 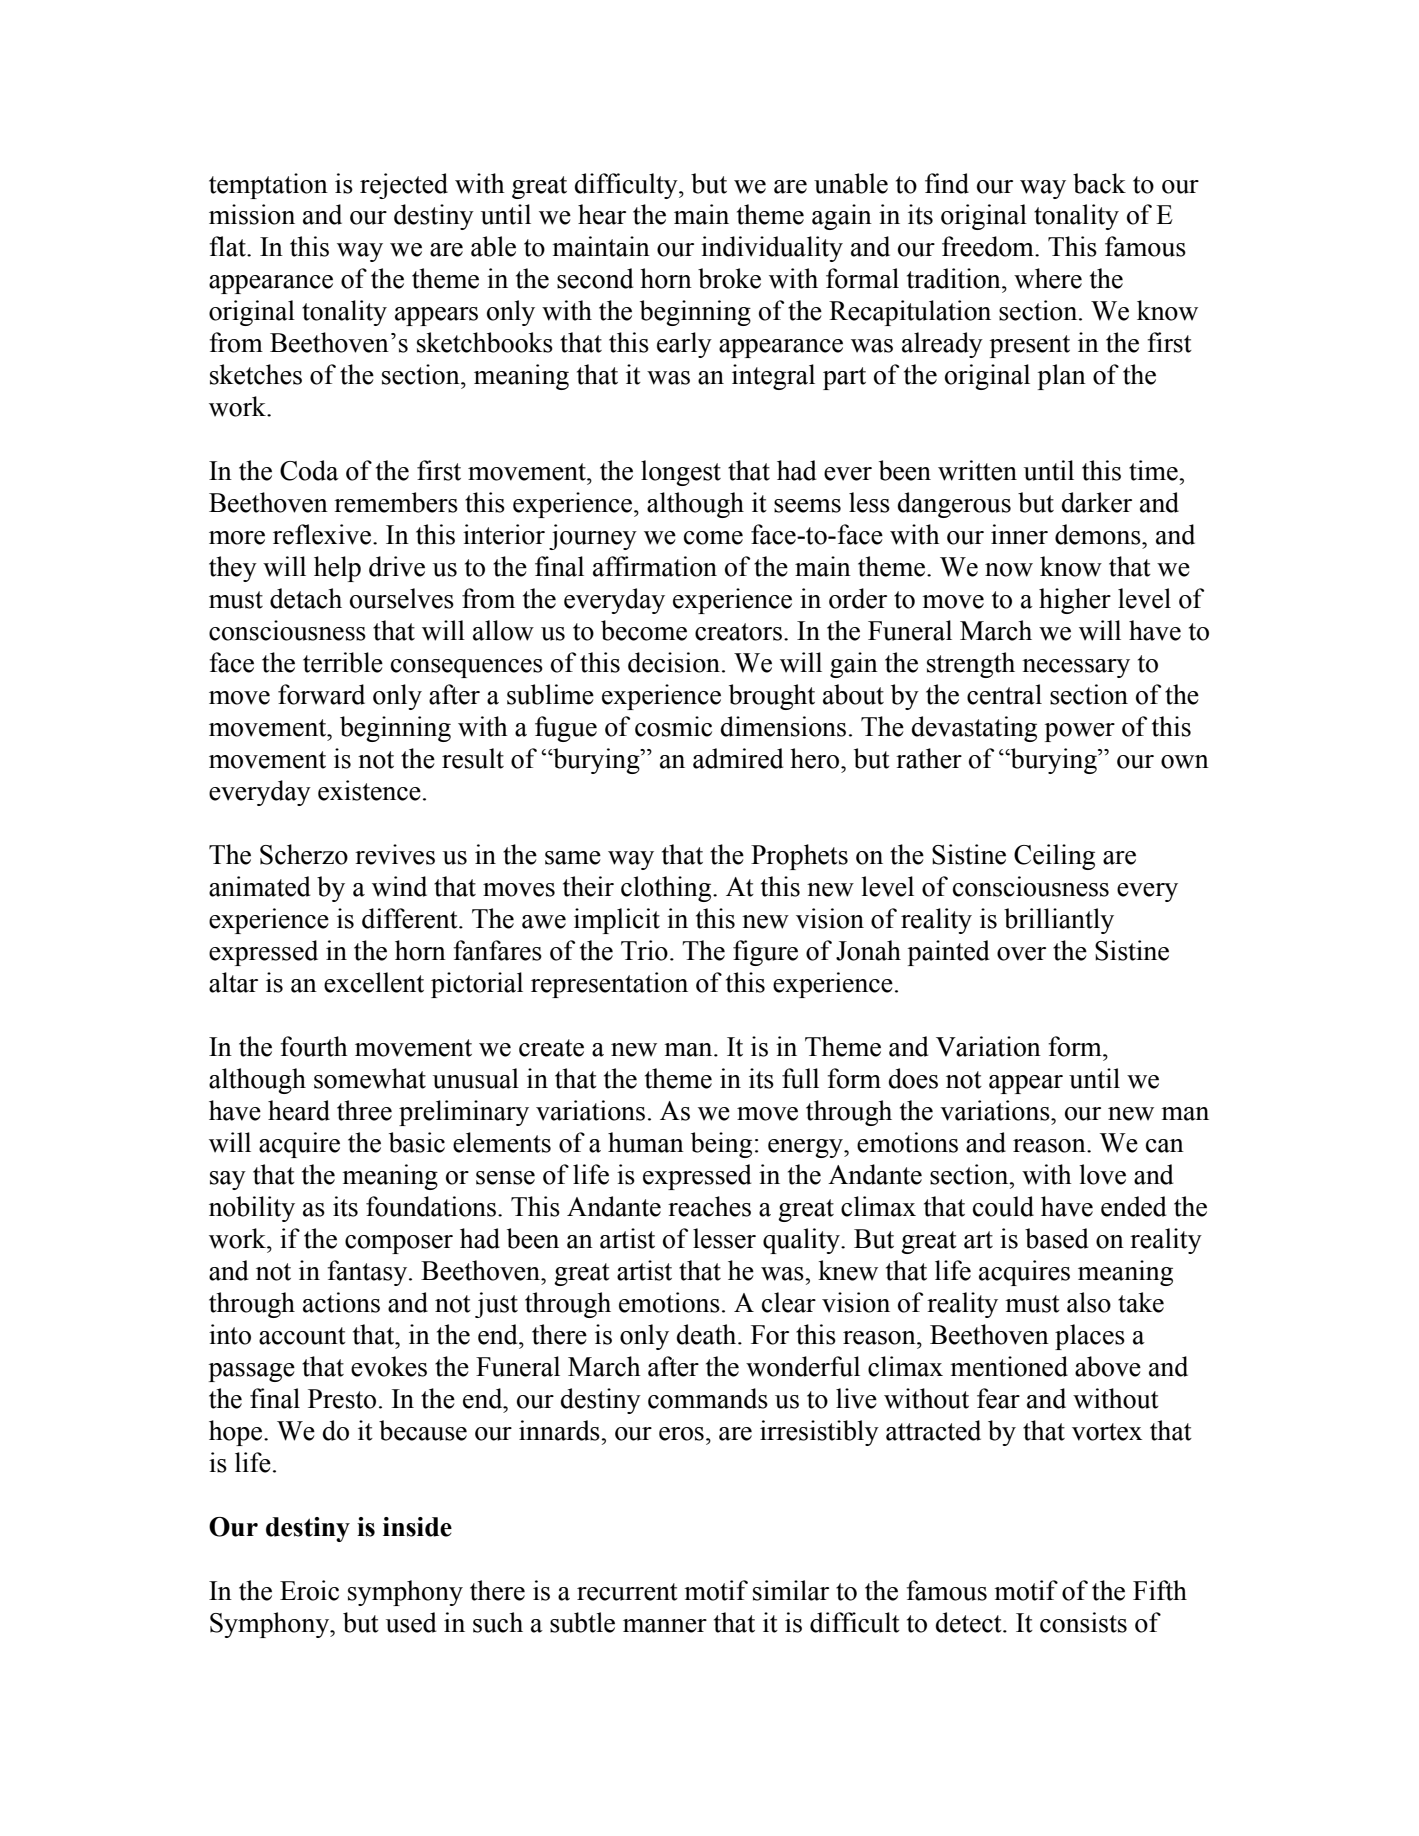 What do you see at coordinates (772, 249) in the screenshot?
I see `individuality` at bounding box center [772, 249].
